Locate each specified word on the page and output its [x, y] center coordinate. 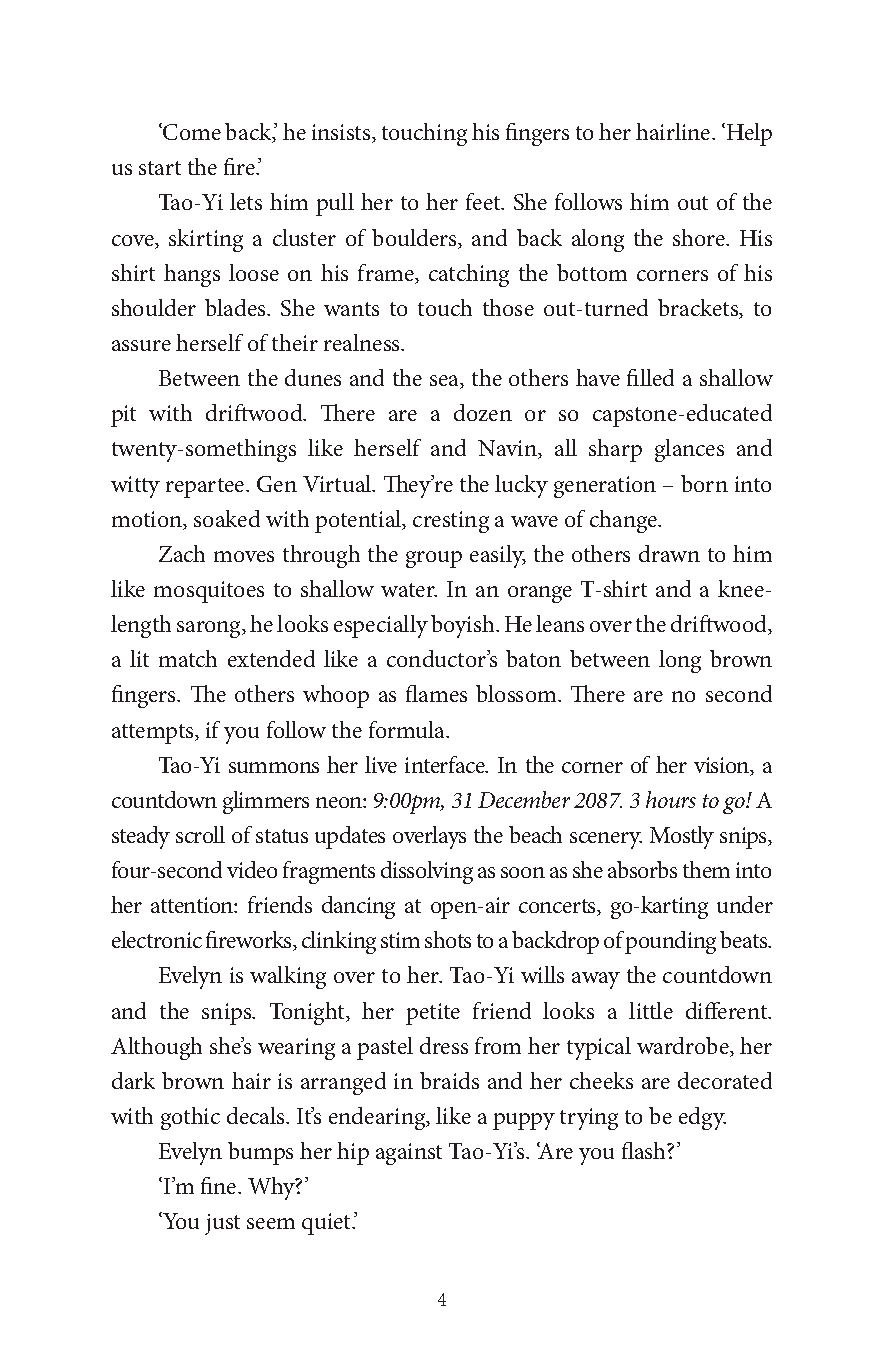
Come [191, 131]
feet [484, 201]
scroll [200, 834]
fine [220, 1185]
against [409, 1154]
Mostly [682, 837]
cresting [451, 522]
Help [749, 134]
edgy [702, 1118]
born [704, 483]
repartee [206, 488]
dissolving [427, 872]
